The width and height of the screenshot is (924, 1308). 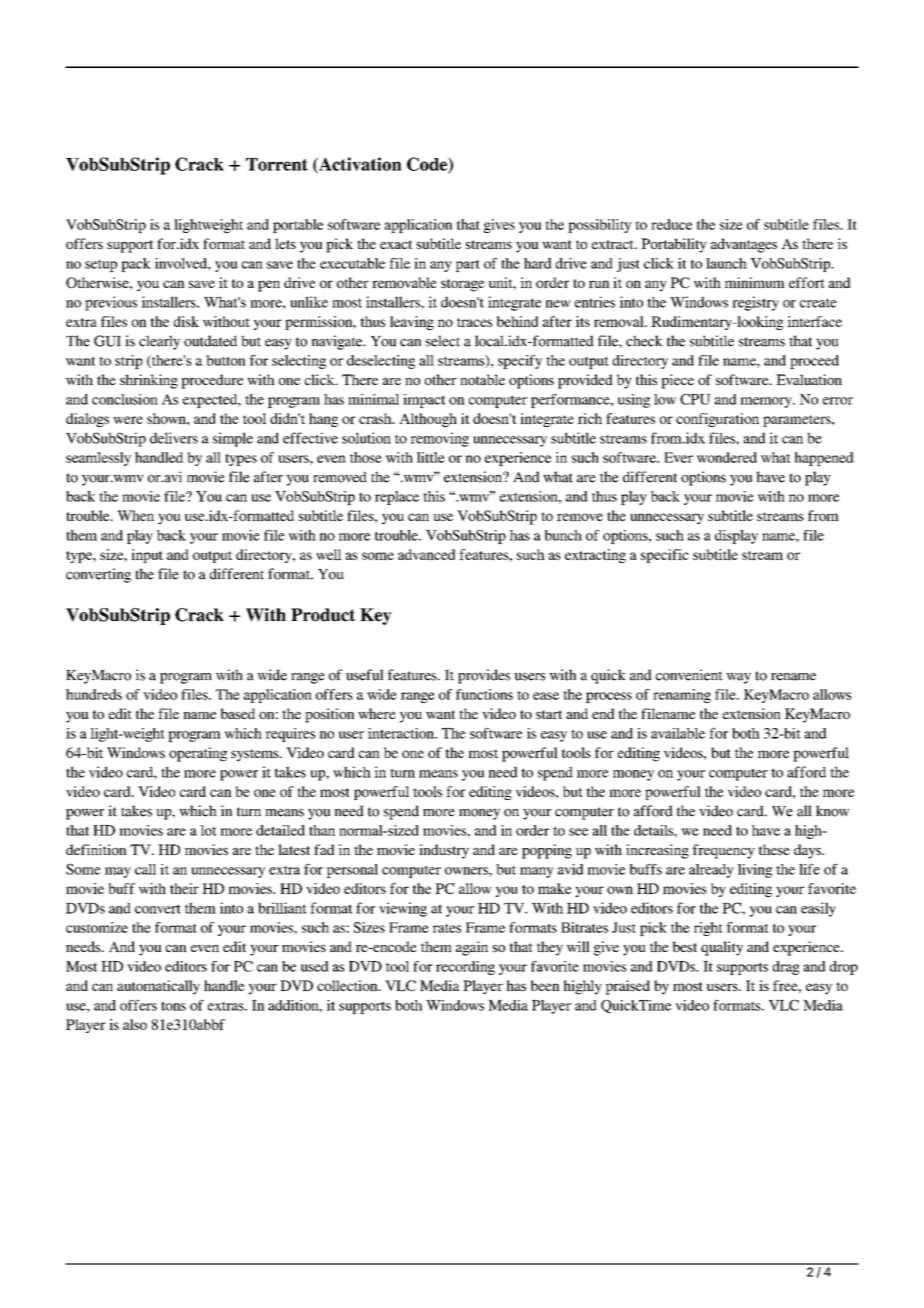 What do you see at coordinates (833, 811) in the screenshot?
I see `know` at bounding box center [833, 811].
